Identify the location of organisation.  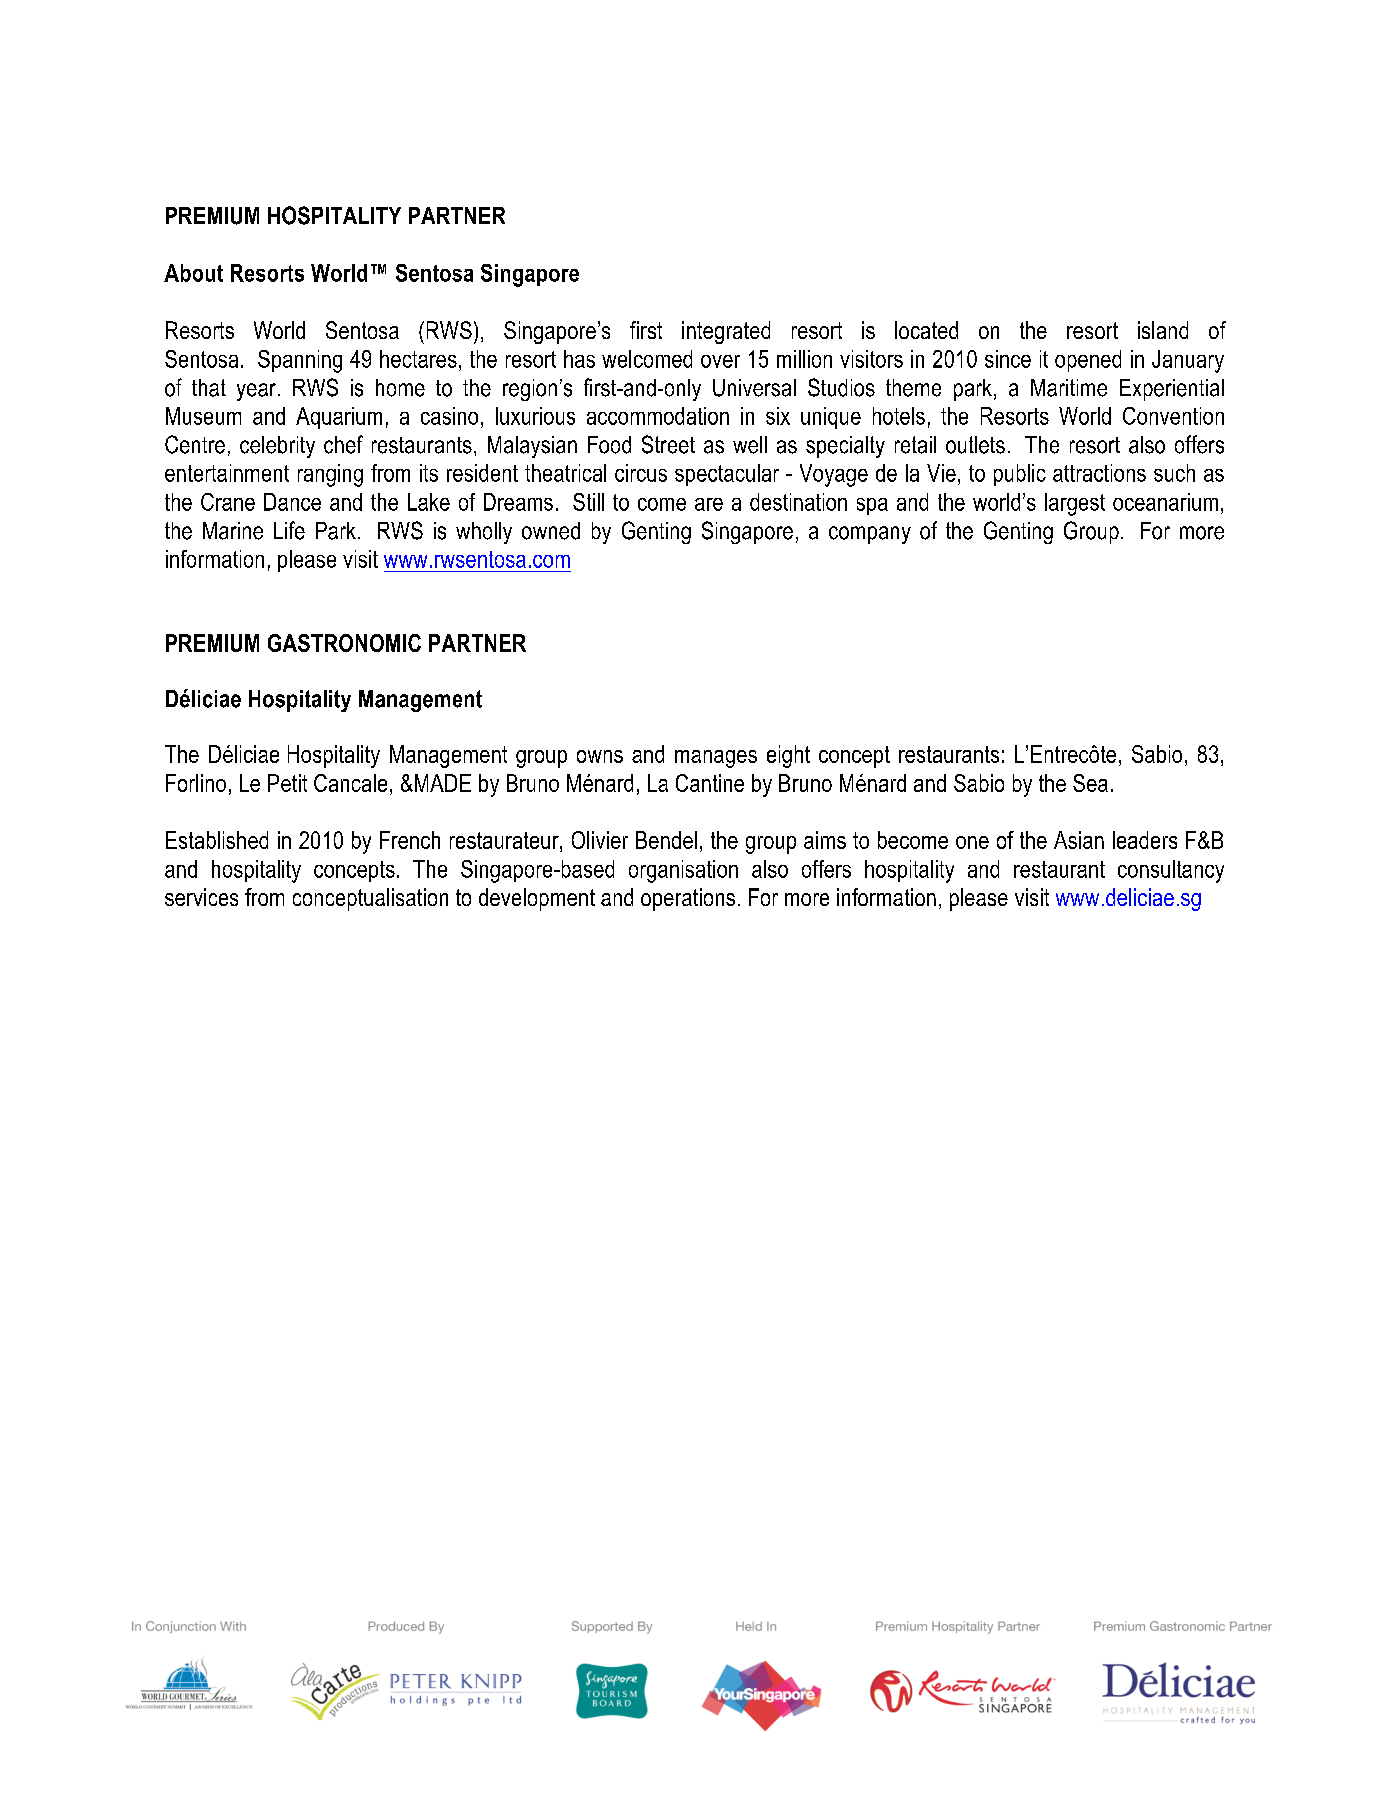
(683, 871).
